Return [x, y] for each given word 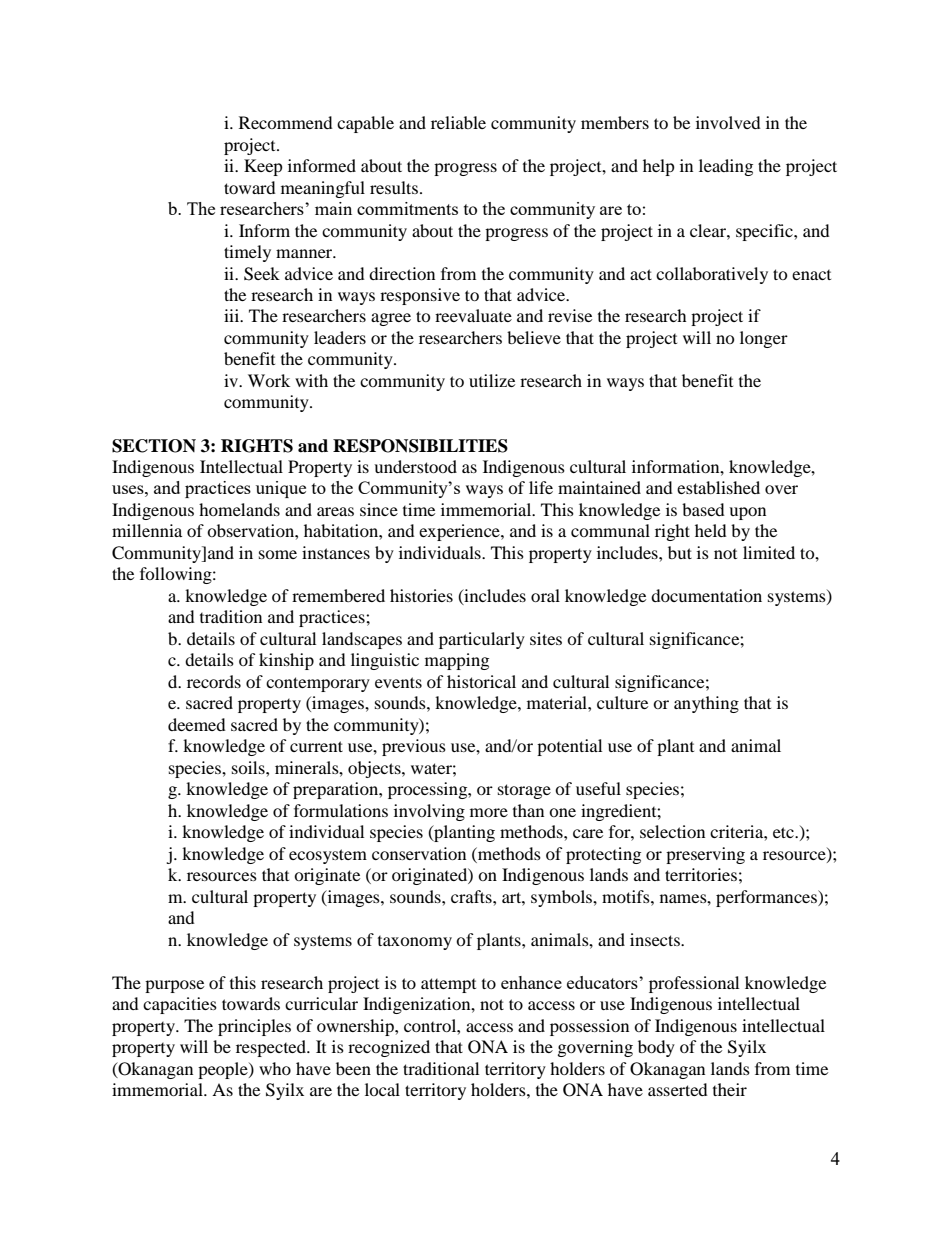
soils [249, 767]
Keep [263, 167]
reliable [458, 122]
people [224, 1070]
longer [764, 339]
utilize [492, 380]
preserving [705, 855]
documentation [706, 595]
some [278, 554]
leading [726, 167]
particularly [482, 640]
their [730, 1089]
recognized [389, 1048]
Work [269, 380]
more [489, 812]
